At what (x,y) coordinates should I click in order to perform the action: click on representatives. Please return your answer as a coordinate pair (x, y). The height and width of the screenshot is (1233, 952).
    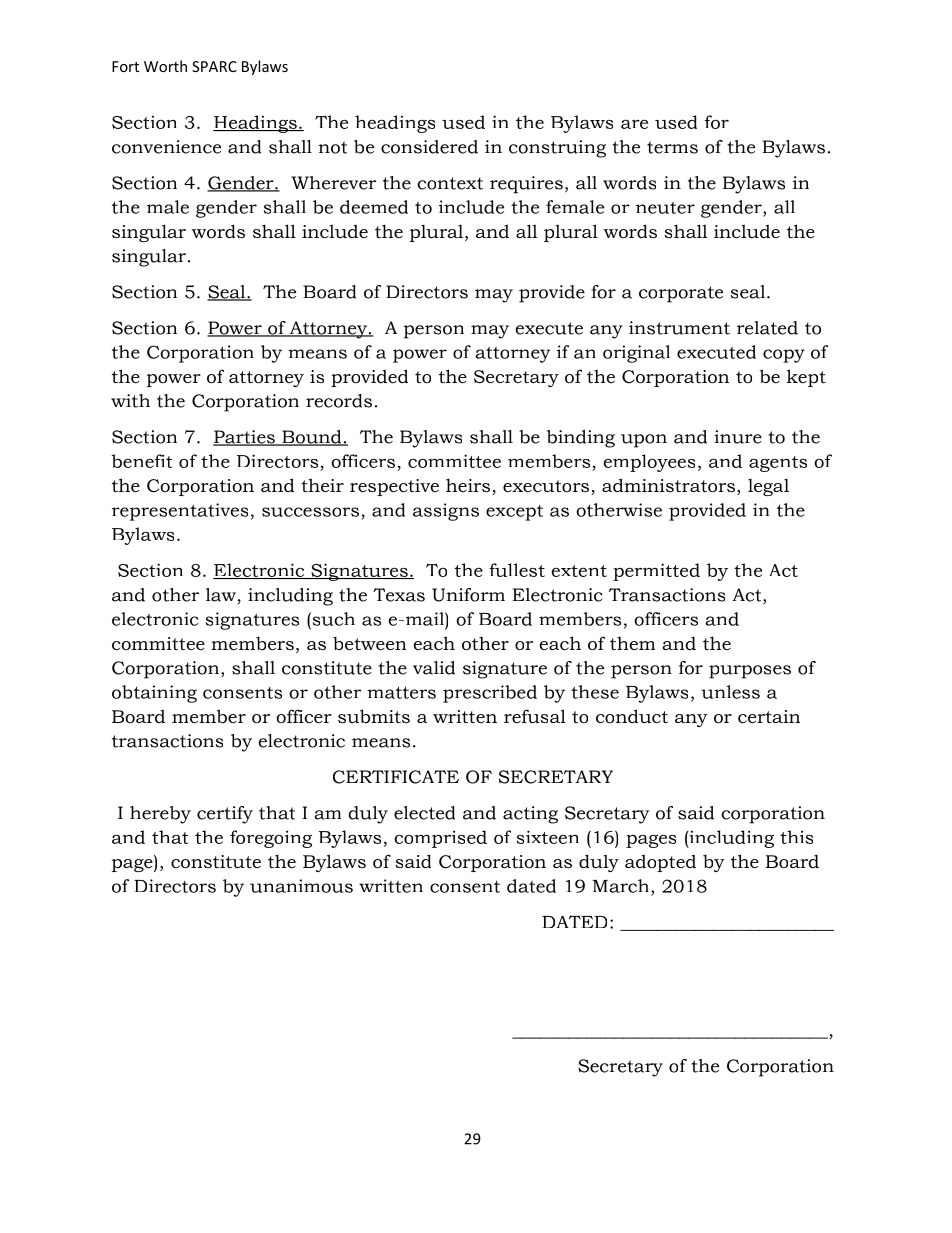
    Looking at the image, I should click on (180, 512).
